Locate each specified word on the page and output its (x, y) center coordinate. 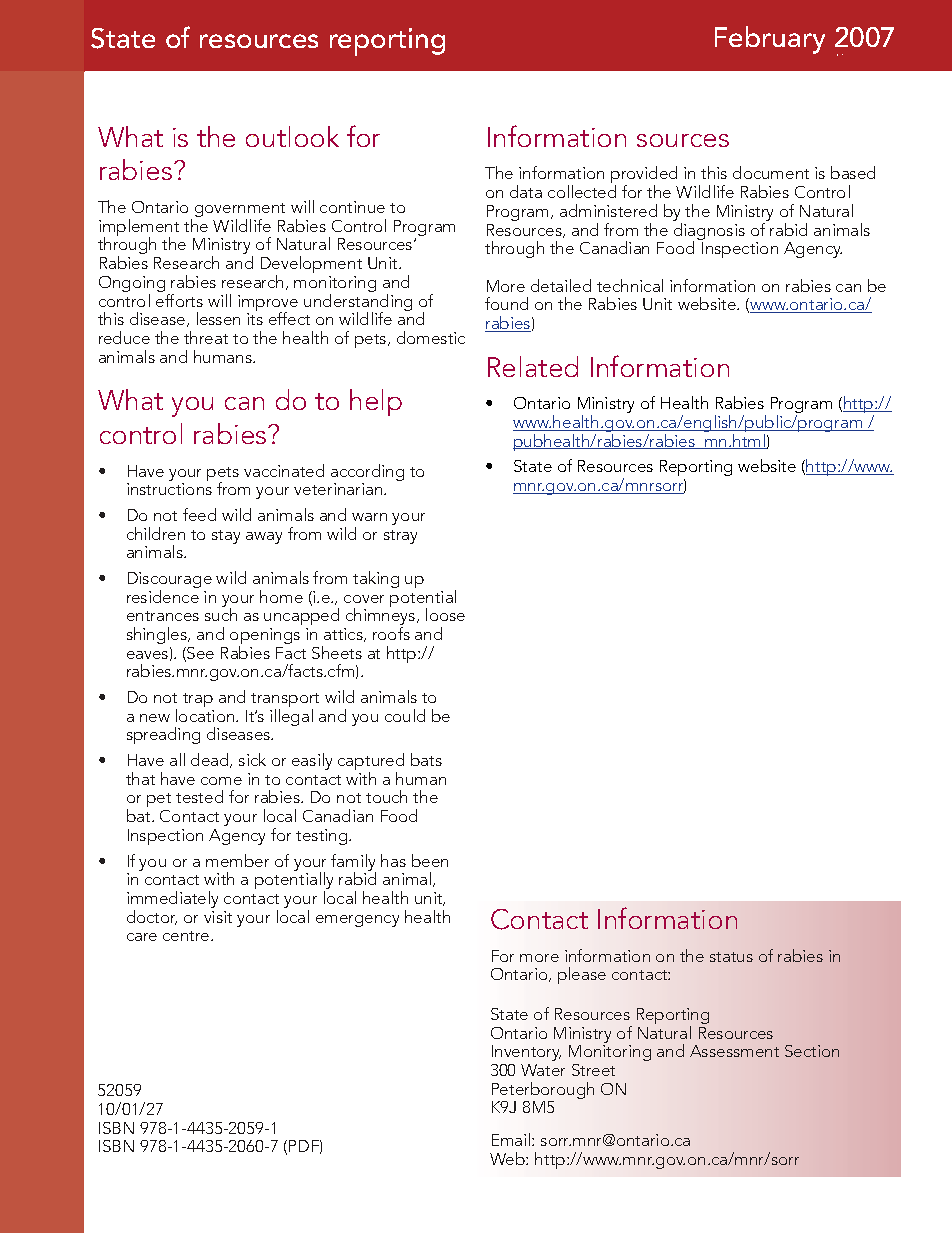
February (770, 40)
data (526, 191)
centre (187, 936)
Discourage (170, 581)
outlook (292, 136)
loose (445, 614)
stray (400, 537)
